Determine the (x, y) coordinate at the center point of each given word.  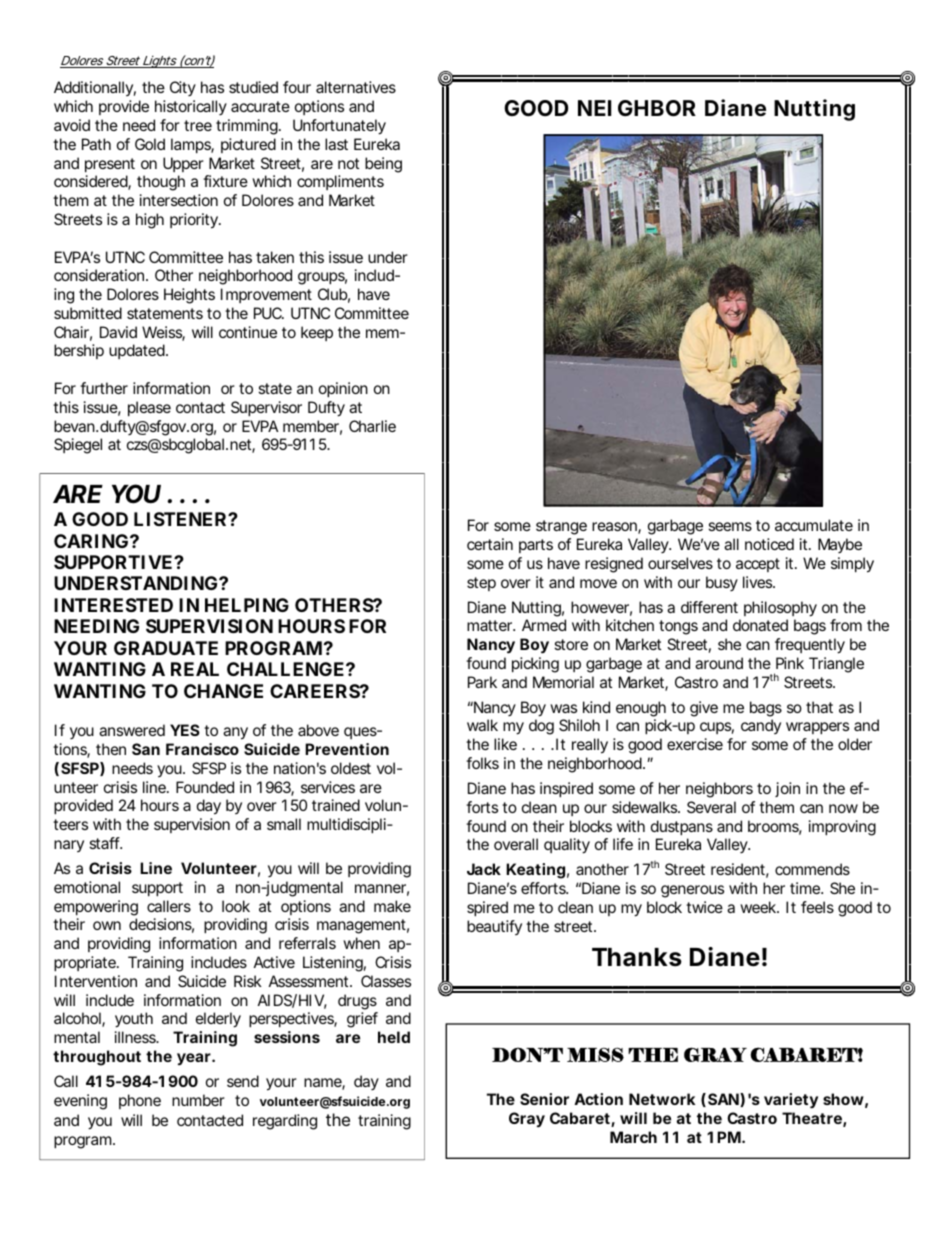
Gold (150, 144)
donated (760, 625)
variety (791, 1101)
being (383, 165)
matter (491, 625)
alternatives (356, 87)
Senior (544, 1099)
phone (140, 1101)
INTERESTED (113, 605)
